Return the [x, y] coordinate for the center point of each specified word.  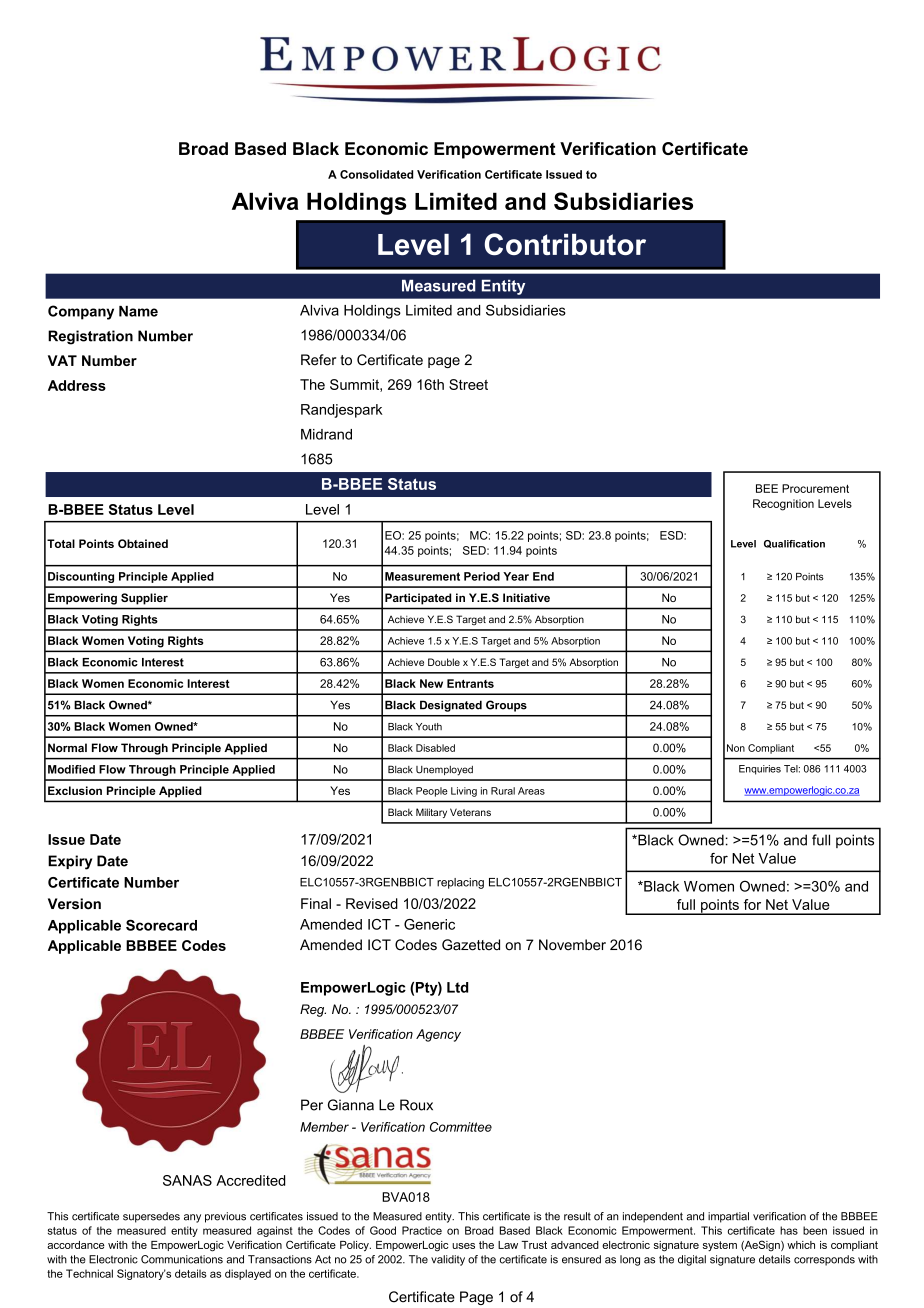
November [572, 945]
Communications [182, 1259]
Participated [418, 599]
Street [468, 384]
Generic [429, 924]
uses [463, 1246]
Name [138, 311]
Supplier [144, 599]
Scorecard [161, 925]
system [720, 1246]
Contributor [565, 244]
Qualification [794, 544]
